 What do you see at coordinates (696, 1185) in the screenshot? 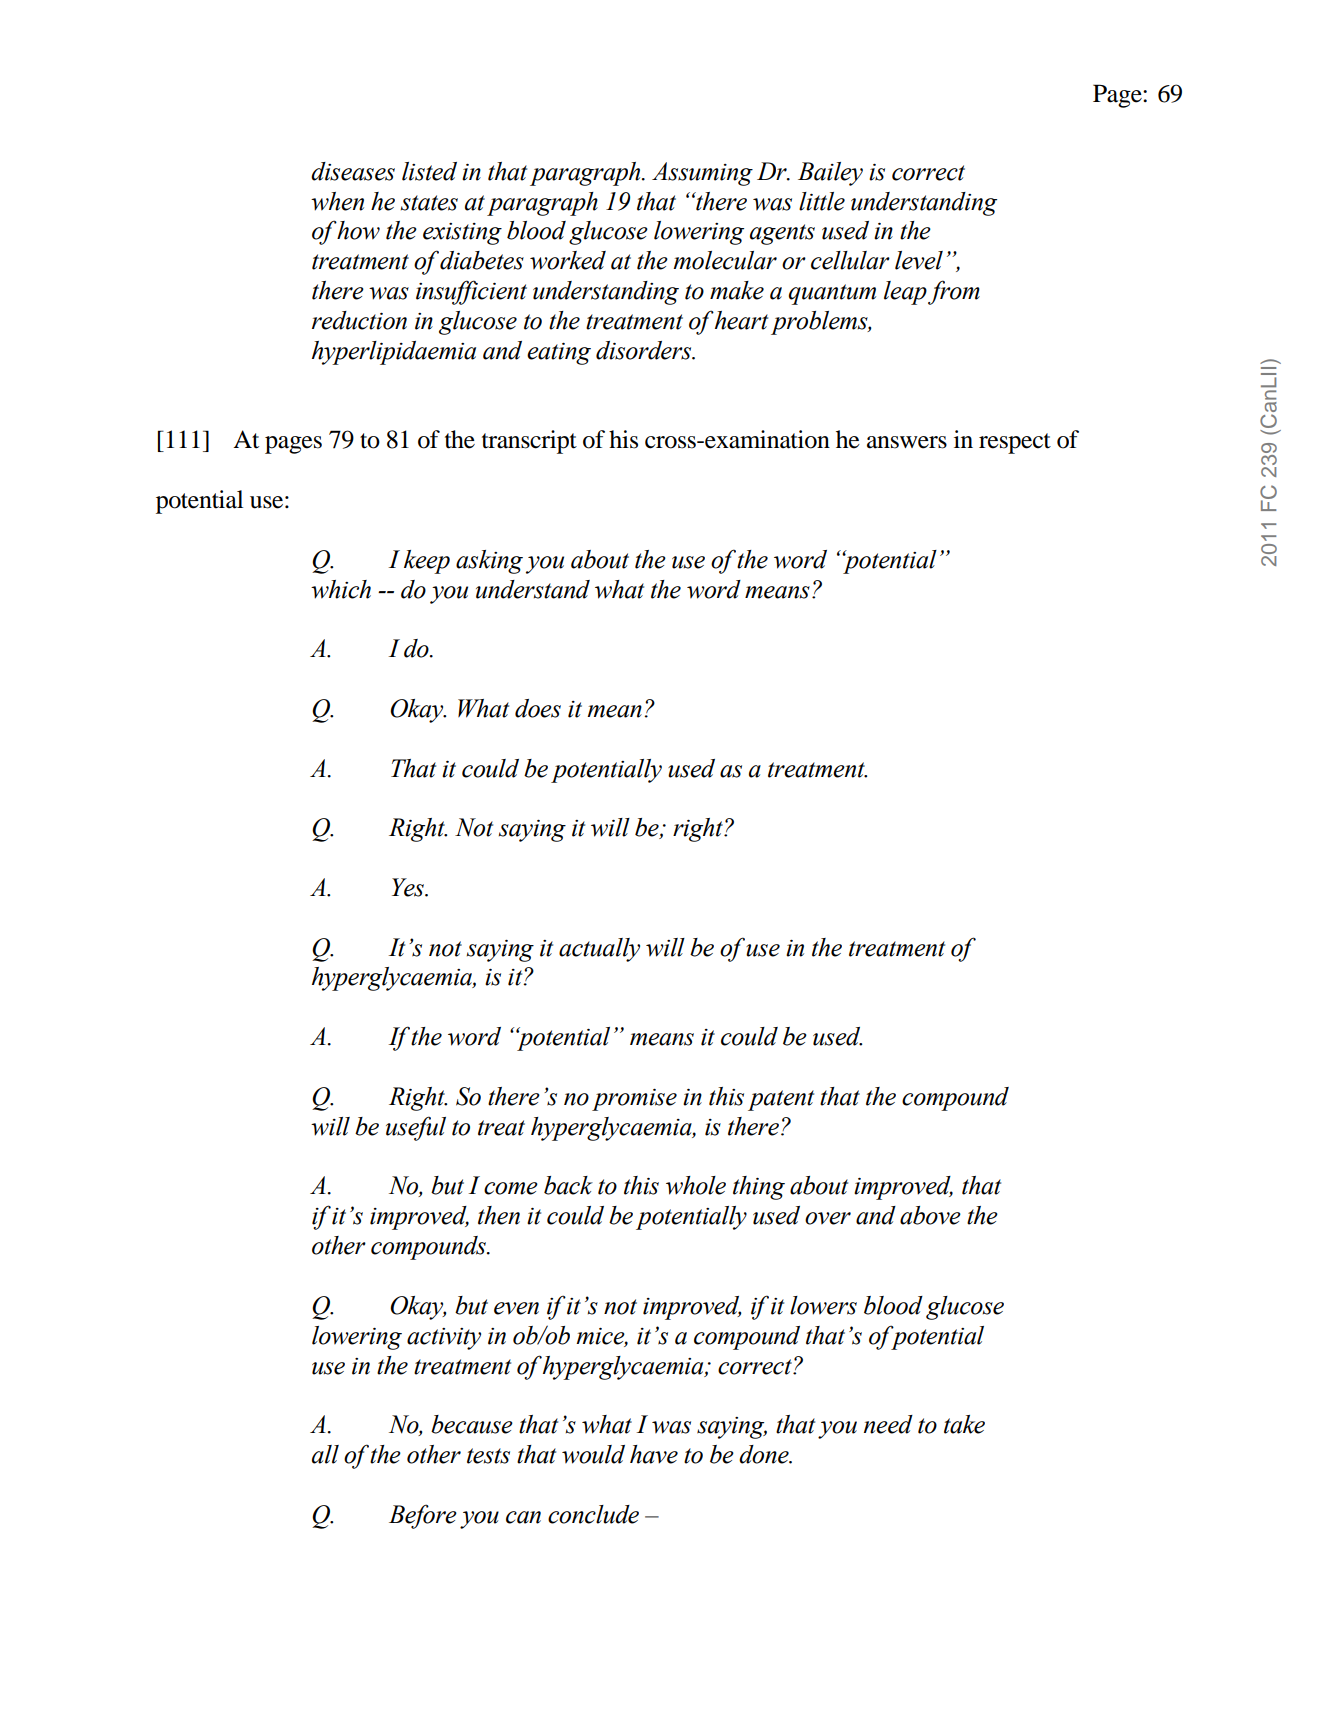
I see `whole` at bounding box center [696, 1185].
